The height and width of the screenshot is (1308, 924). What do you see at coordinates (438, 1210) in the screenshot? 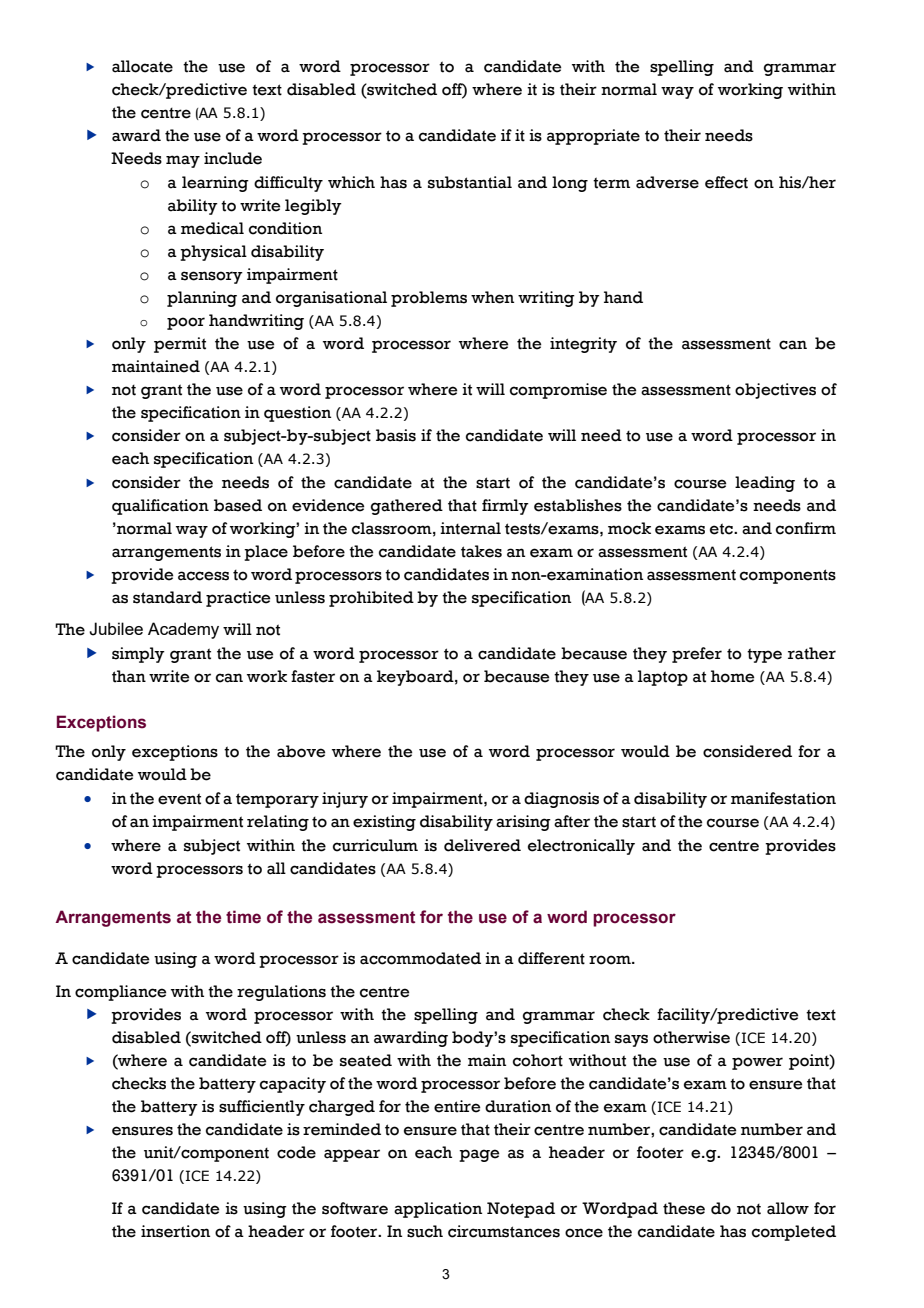
I see `application` at bounding box center [438, 1210].
